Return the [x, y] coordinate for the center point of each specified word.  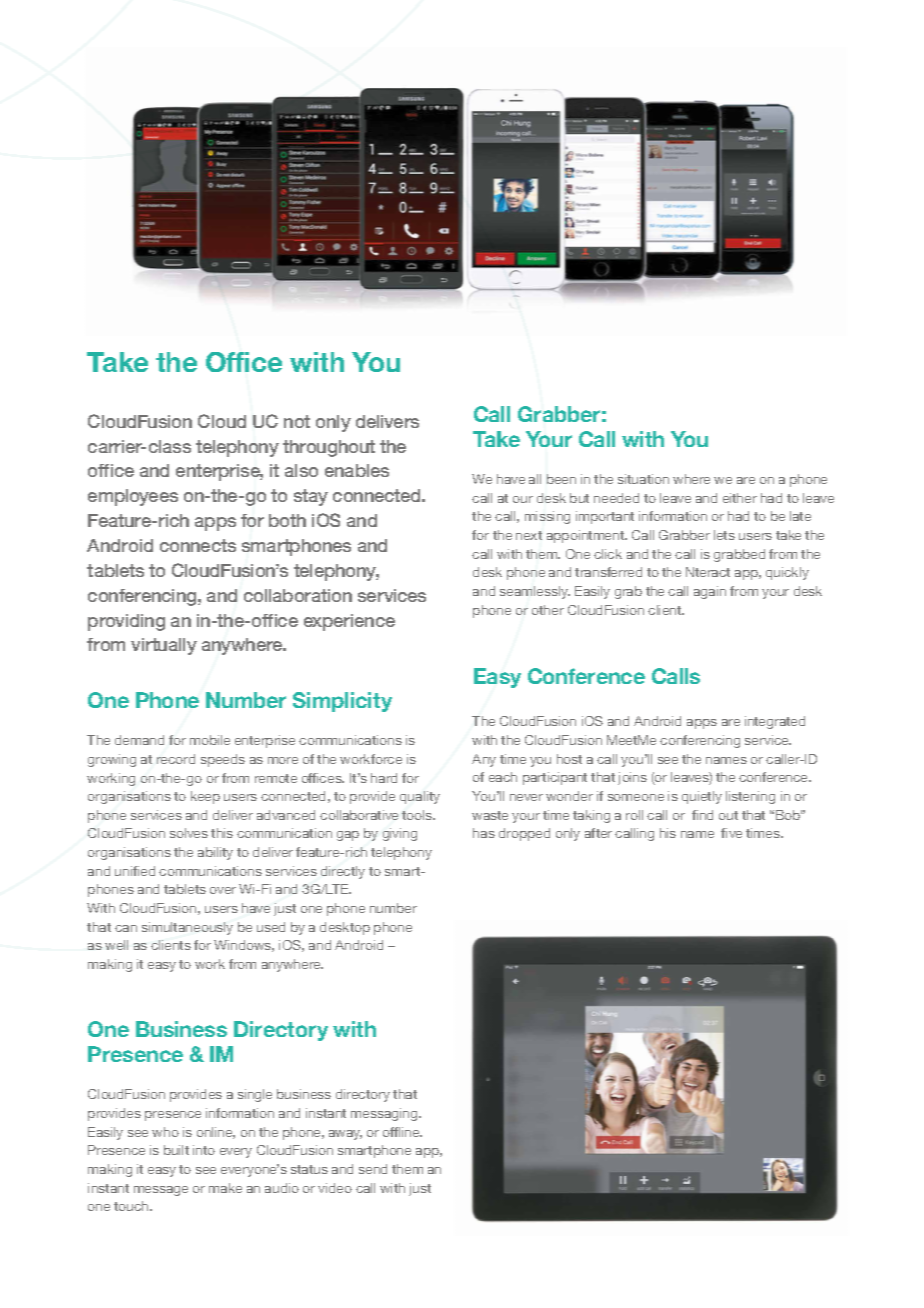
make [225, 1188]
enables [357, 470]
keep [205, 797]
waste [490, 815]
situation [643, 479]
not [297, 421]
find [702, 815]
